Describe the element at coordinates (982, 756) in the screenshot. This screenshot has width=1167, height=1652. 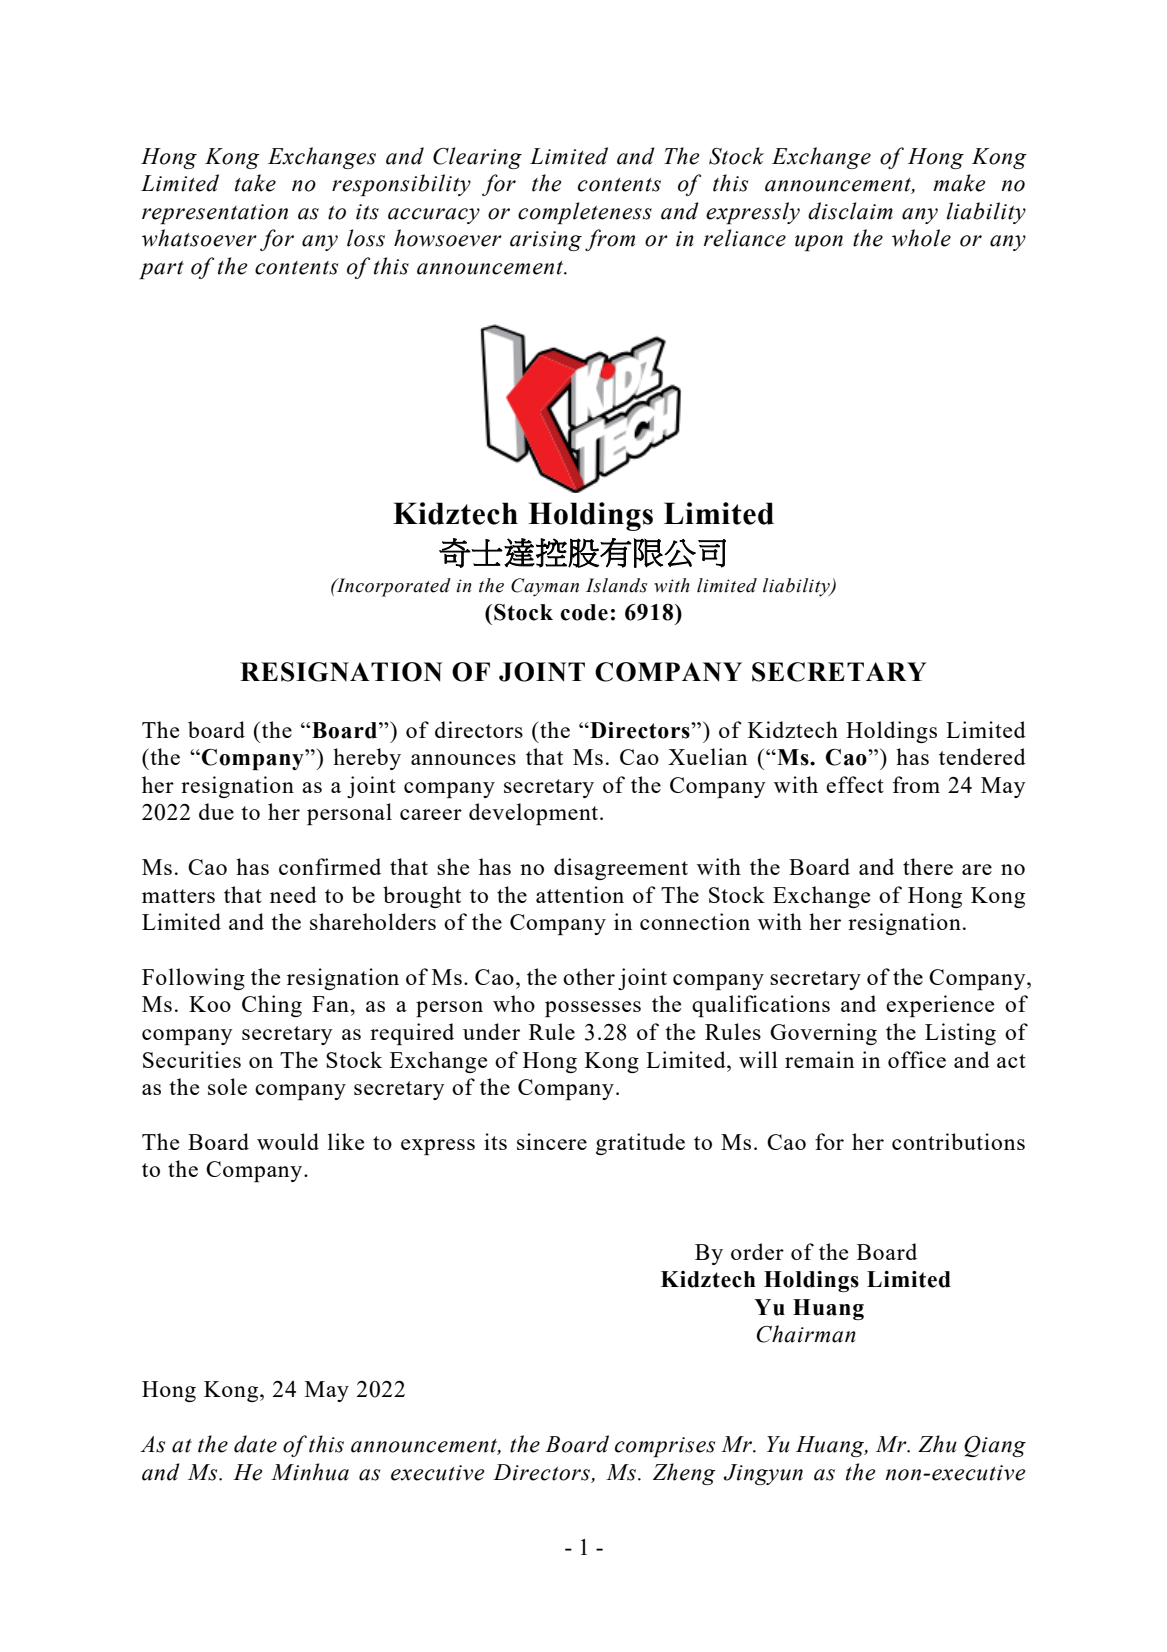
I see `tendered` at that location.
